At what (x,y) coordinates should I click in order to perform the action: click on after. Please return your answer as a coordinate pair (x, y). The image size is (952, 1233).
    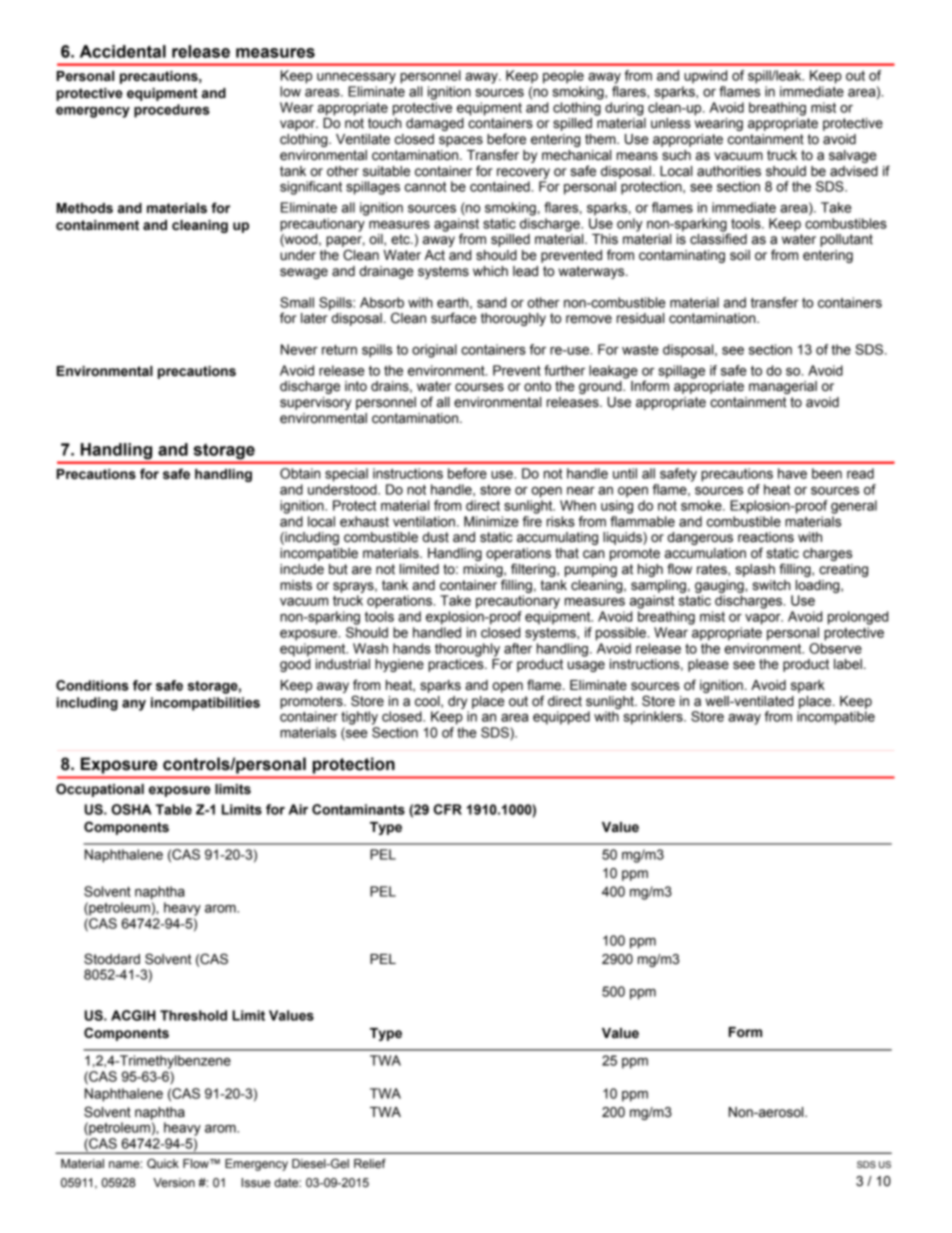
    Looking at the image, I should click on (518, 648).
